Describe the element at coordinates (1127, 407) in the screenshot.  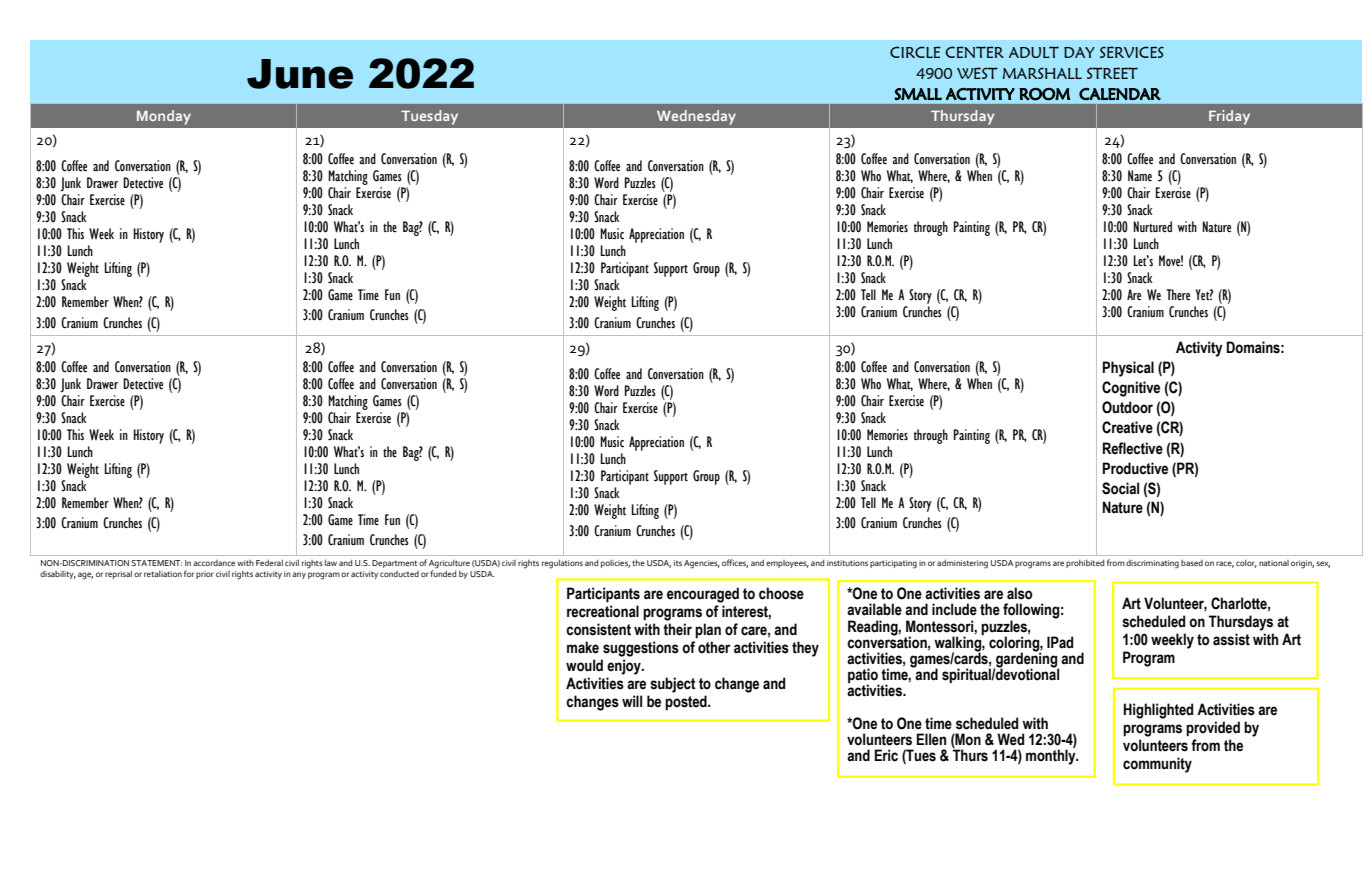
I see `Outdoor` at that location.
